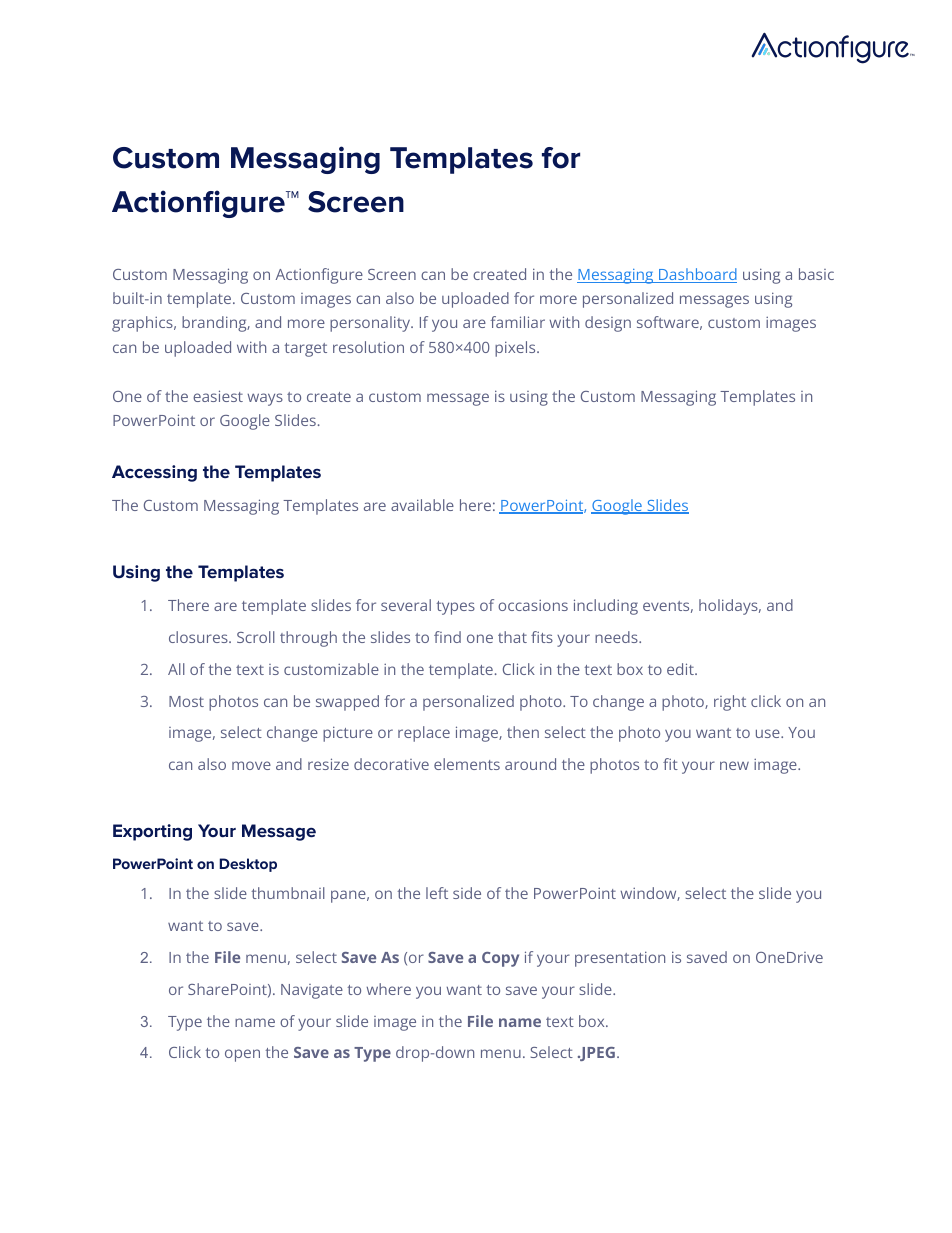  What do you see at coordinates (467, 893) in the image?
I see `side` at bounding box center [467, 893].
